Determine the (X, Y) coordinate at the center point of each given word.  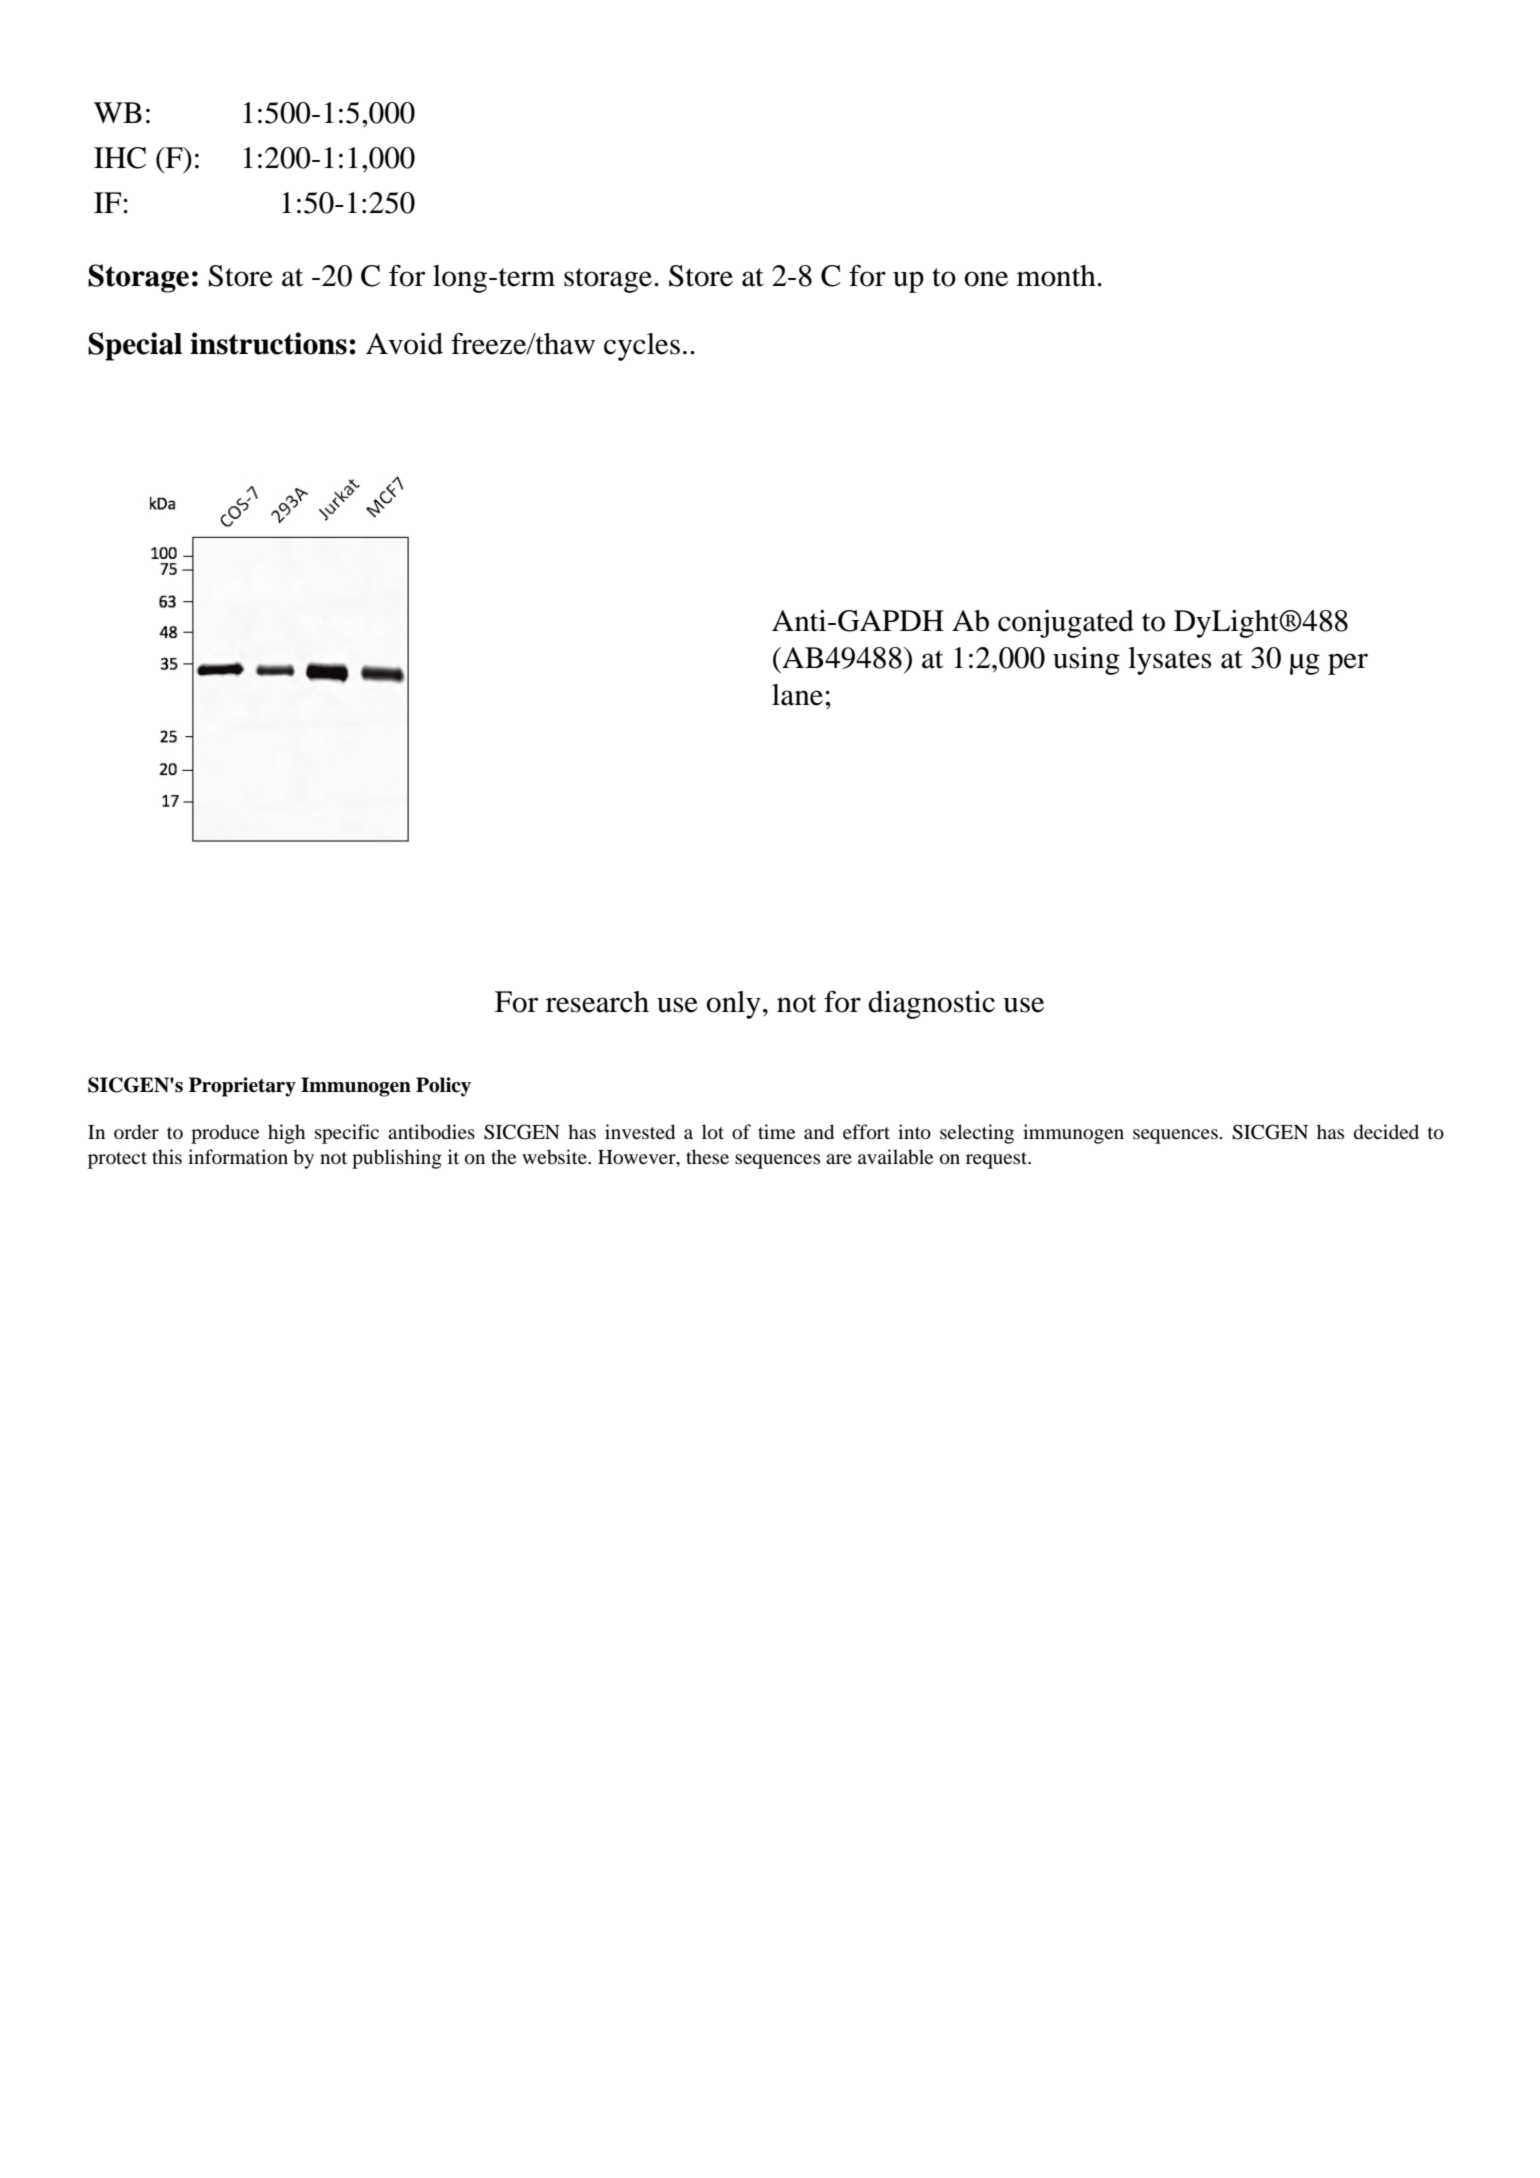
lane (799, 695)
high (286, 1134)
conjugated (1066, 624)
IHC (120, 158)
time (776, 1131)
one (986, 279)
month (1057, 276)
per (1348, 664)
